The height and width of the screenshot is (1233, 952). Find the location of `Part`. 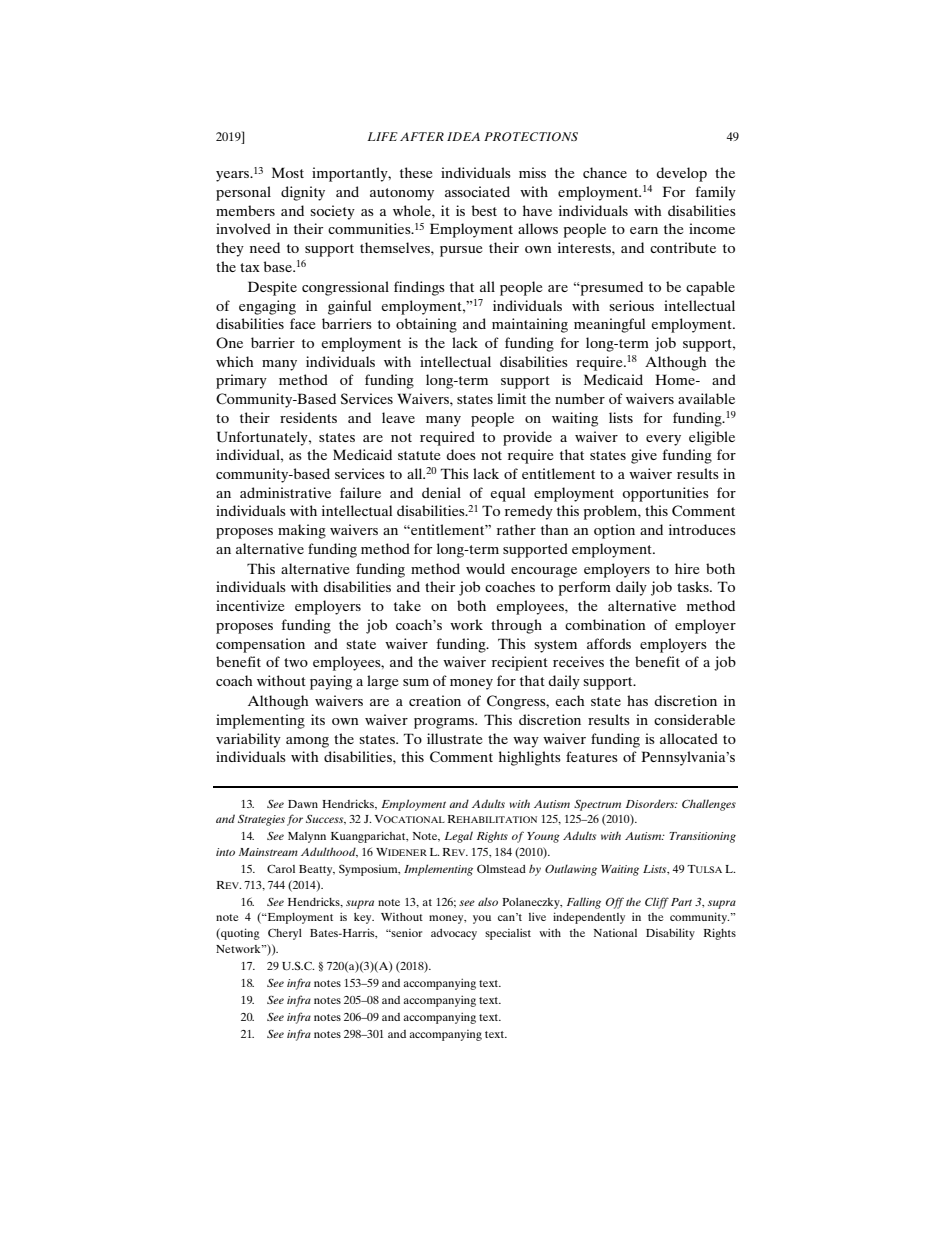

Part is located at coordinates (681, 902).
